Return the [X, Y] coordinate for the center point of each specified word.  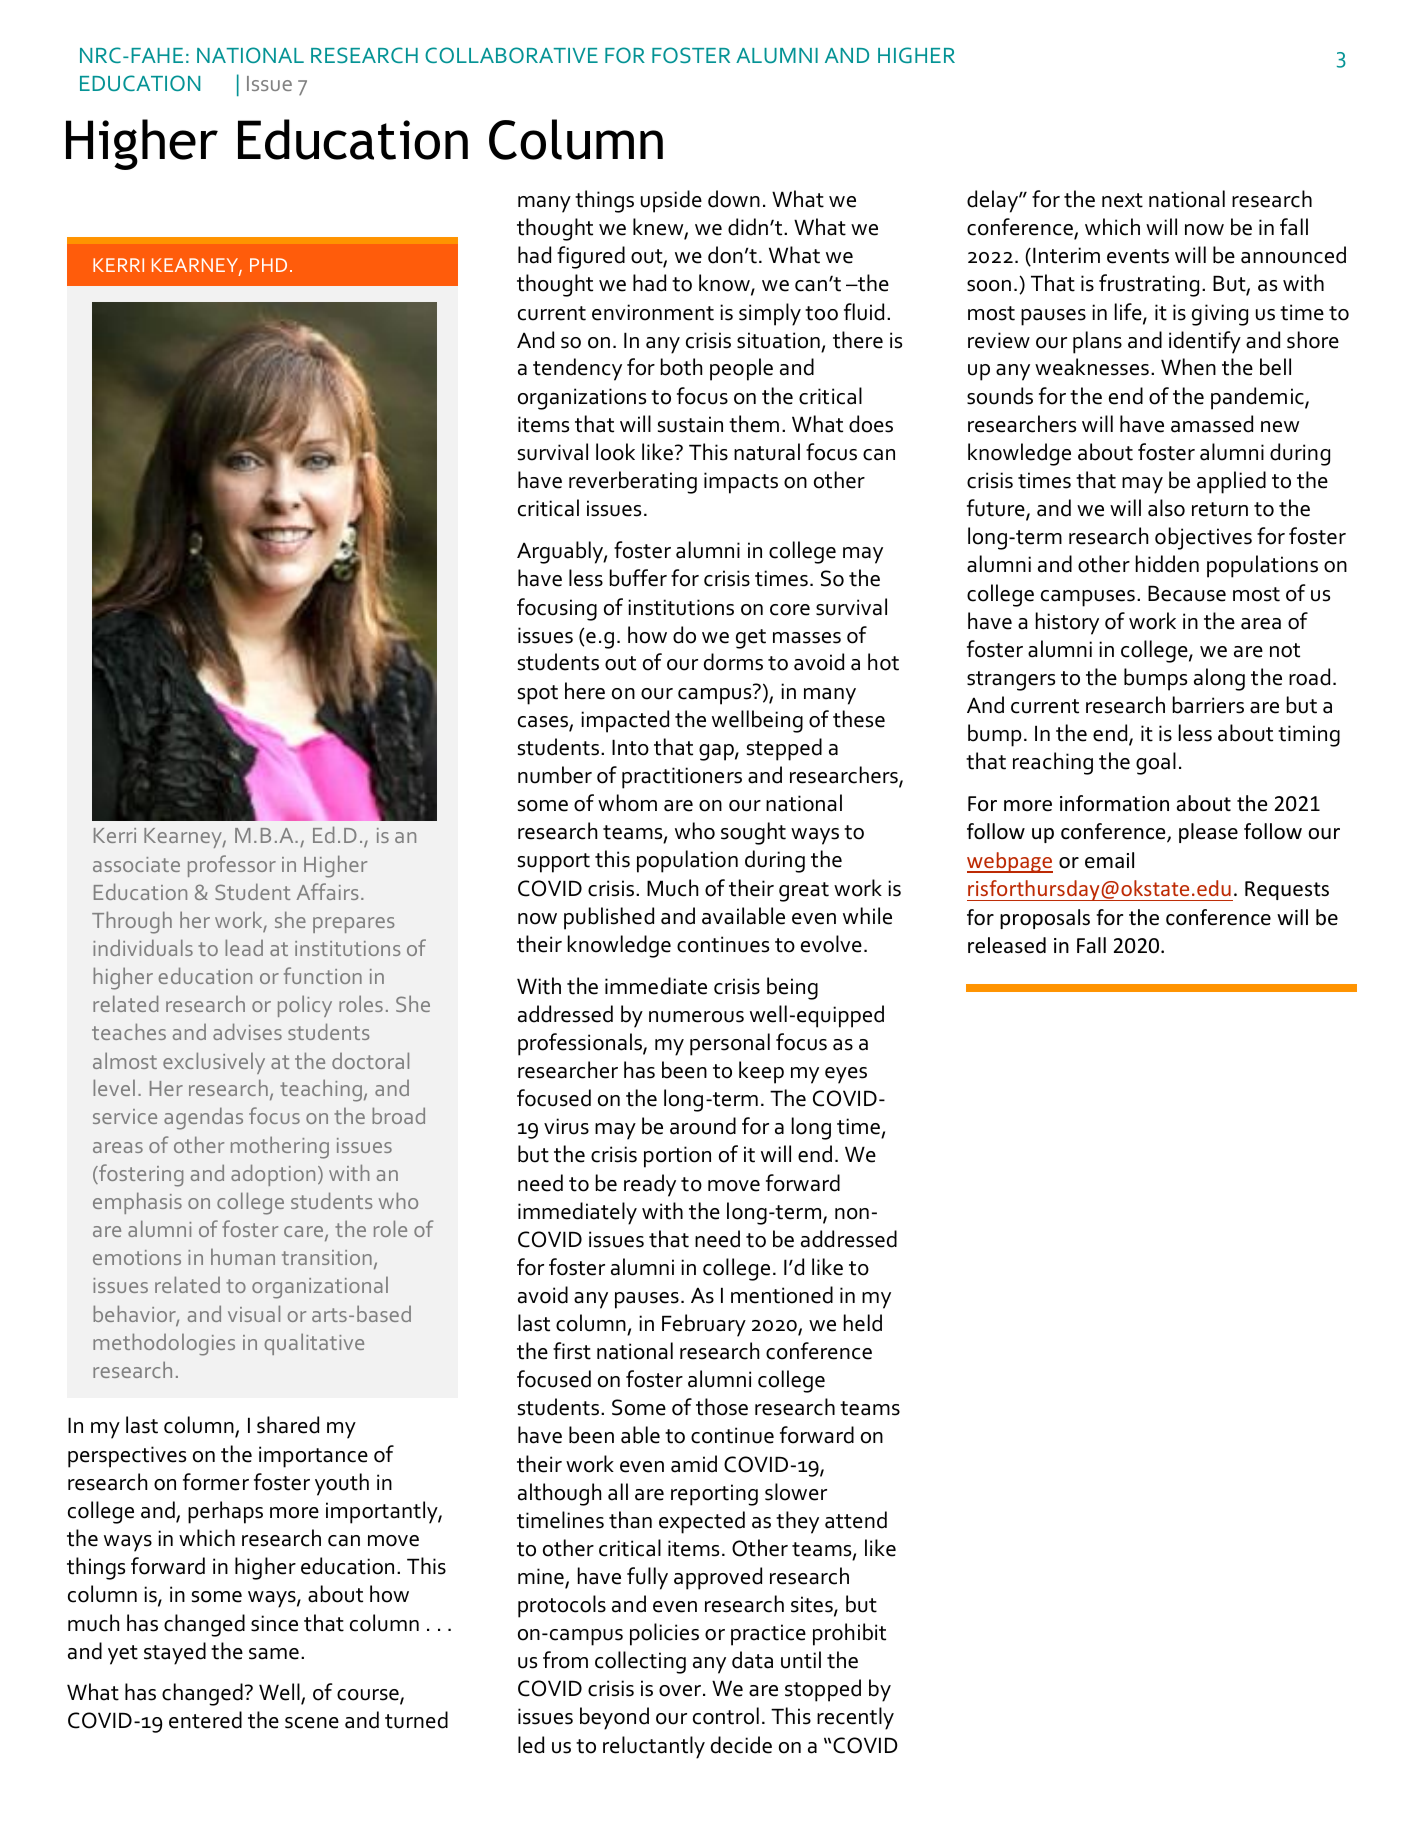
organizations [582, 399]
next [1122, 200]
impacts [741, 483]
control [726, 1716]
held [863, 1323]
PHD [268, 265]
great [804, 892]
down [734, 199]
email [1109, 860]
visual [254, 1313]
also [1166, 508]
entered [205, 1720]
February [704, 1325]
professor [232, 866]
